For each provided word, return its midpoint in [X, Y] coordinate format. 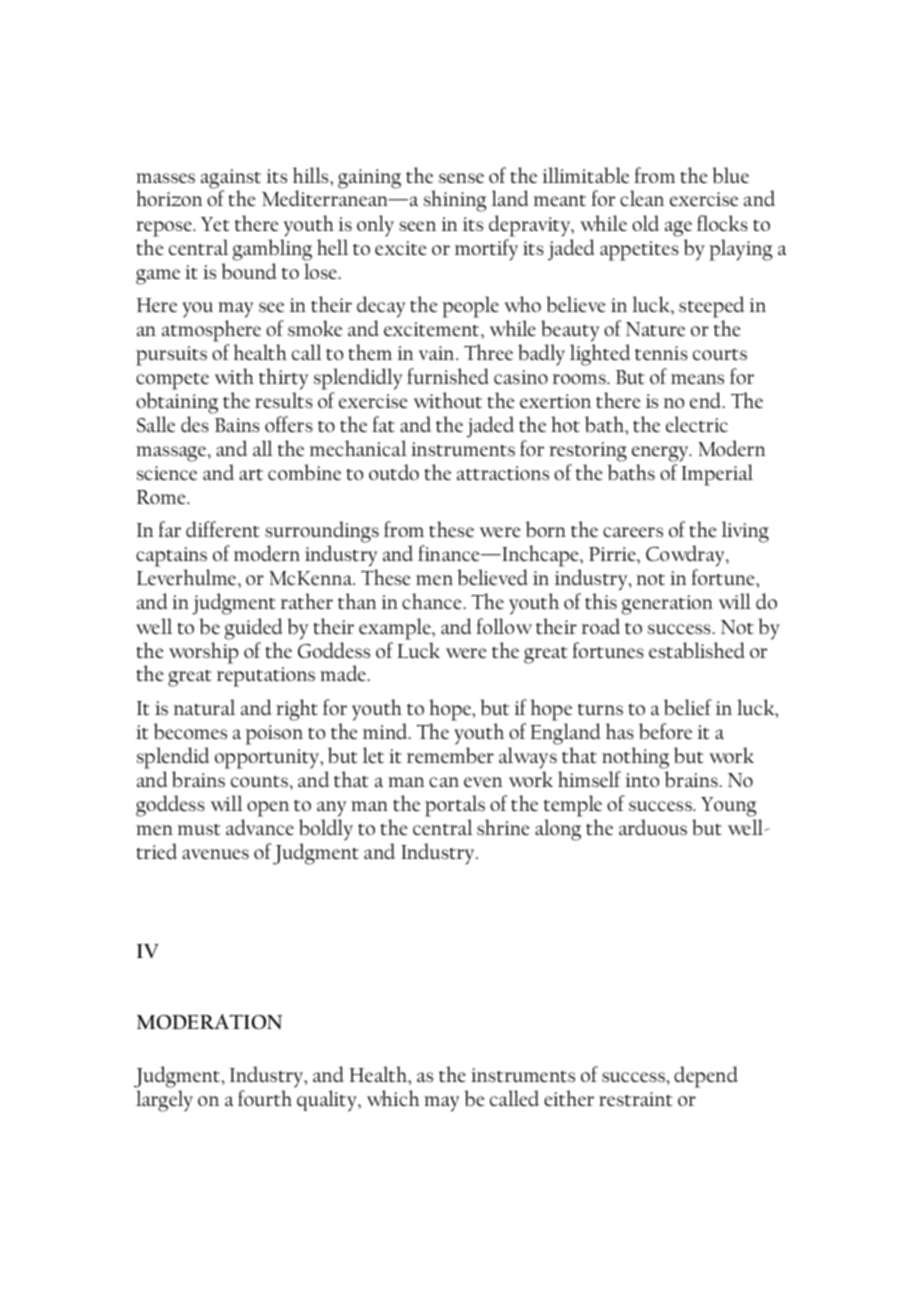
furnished [448, 376]
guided [254, 629]
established [697, 650]
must [198, 829]
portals [455, 806]
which [393, 1098]
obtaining [177, 403]
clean [642, 198]
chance [432, 601]
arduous [653, 827]
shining [455, 201]
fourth [265, 1098]
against [231, 180]
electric [697, 424]
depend [706, 1077]
